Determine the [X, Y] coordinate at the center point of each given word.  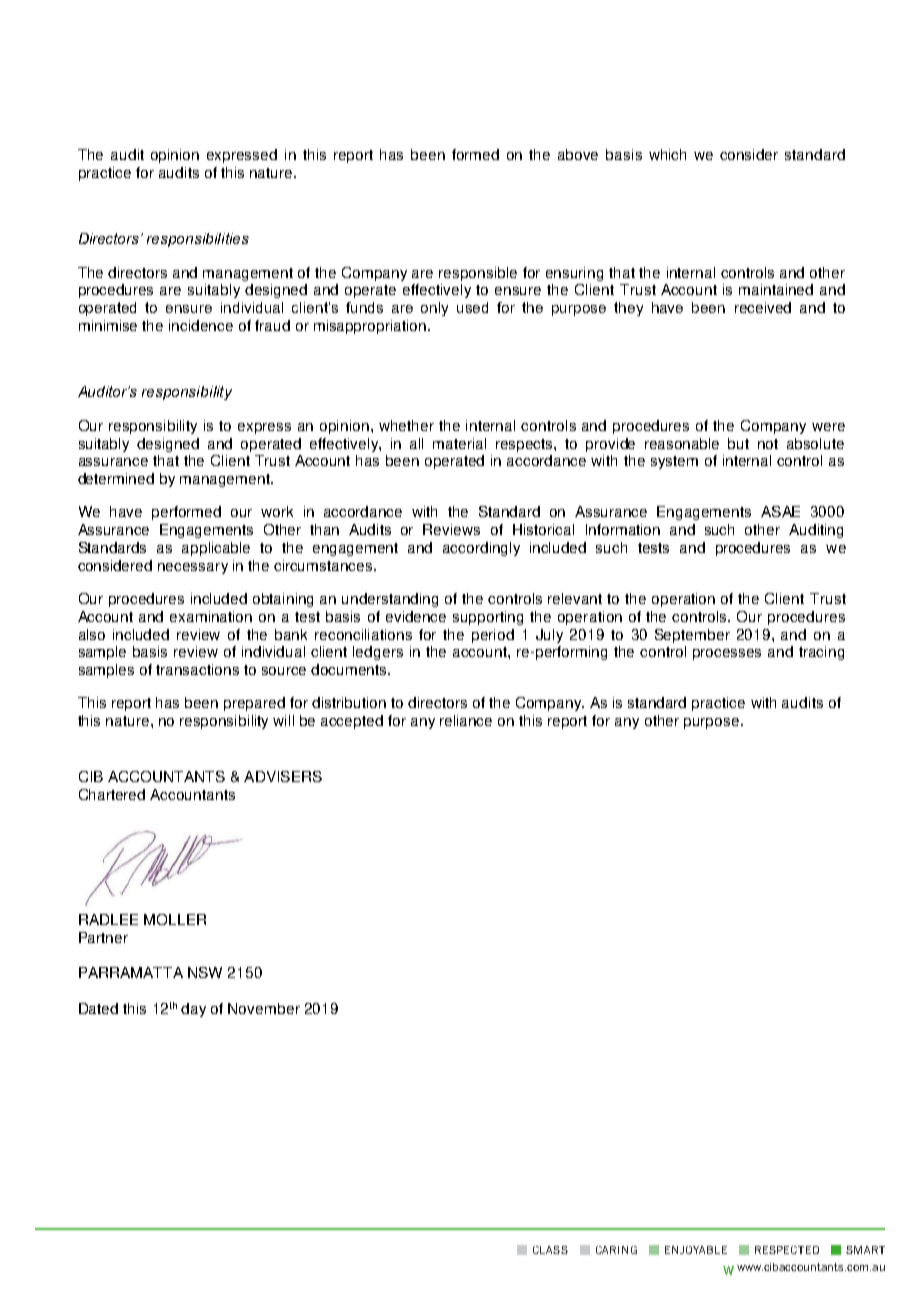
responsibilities [198, 240]
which [667, 154]
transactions [197, 669]
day [193, 1010]
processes [727, 654]
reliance [466, 720]
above [578, 154]
